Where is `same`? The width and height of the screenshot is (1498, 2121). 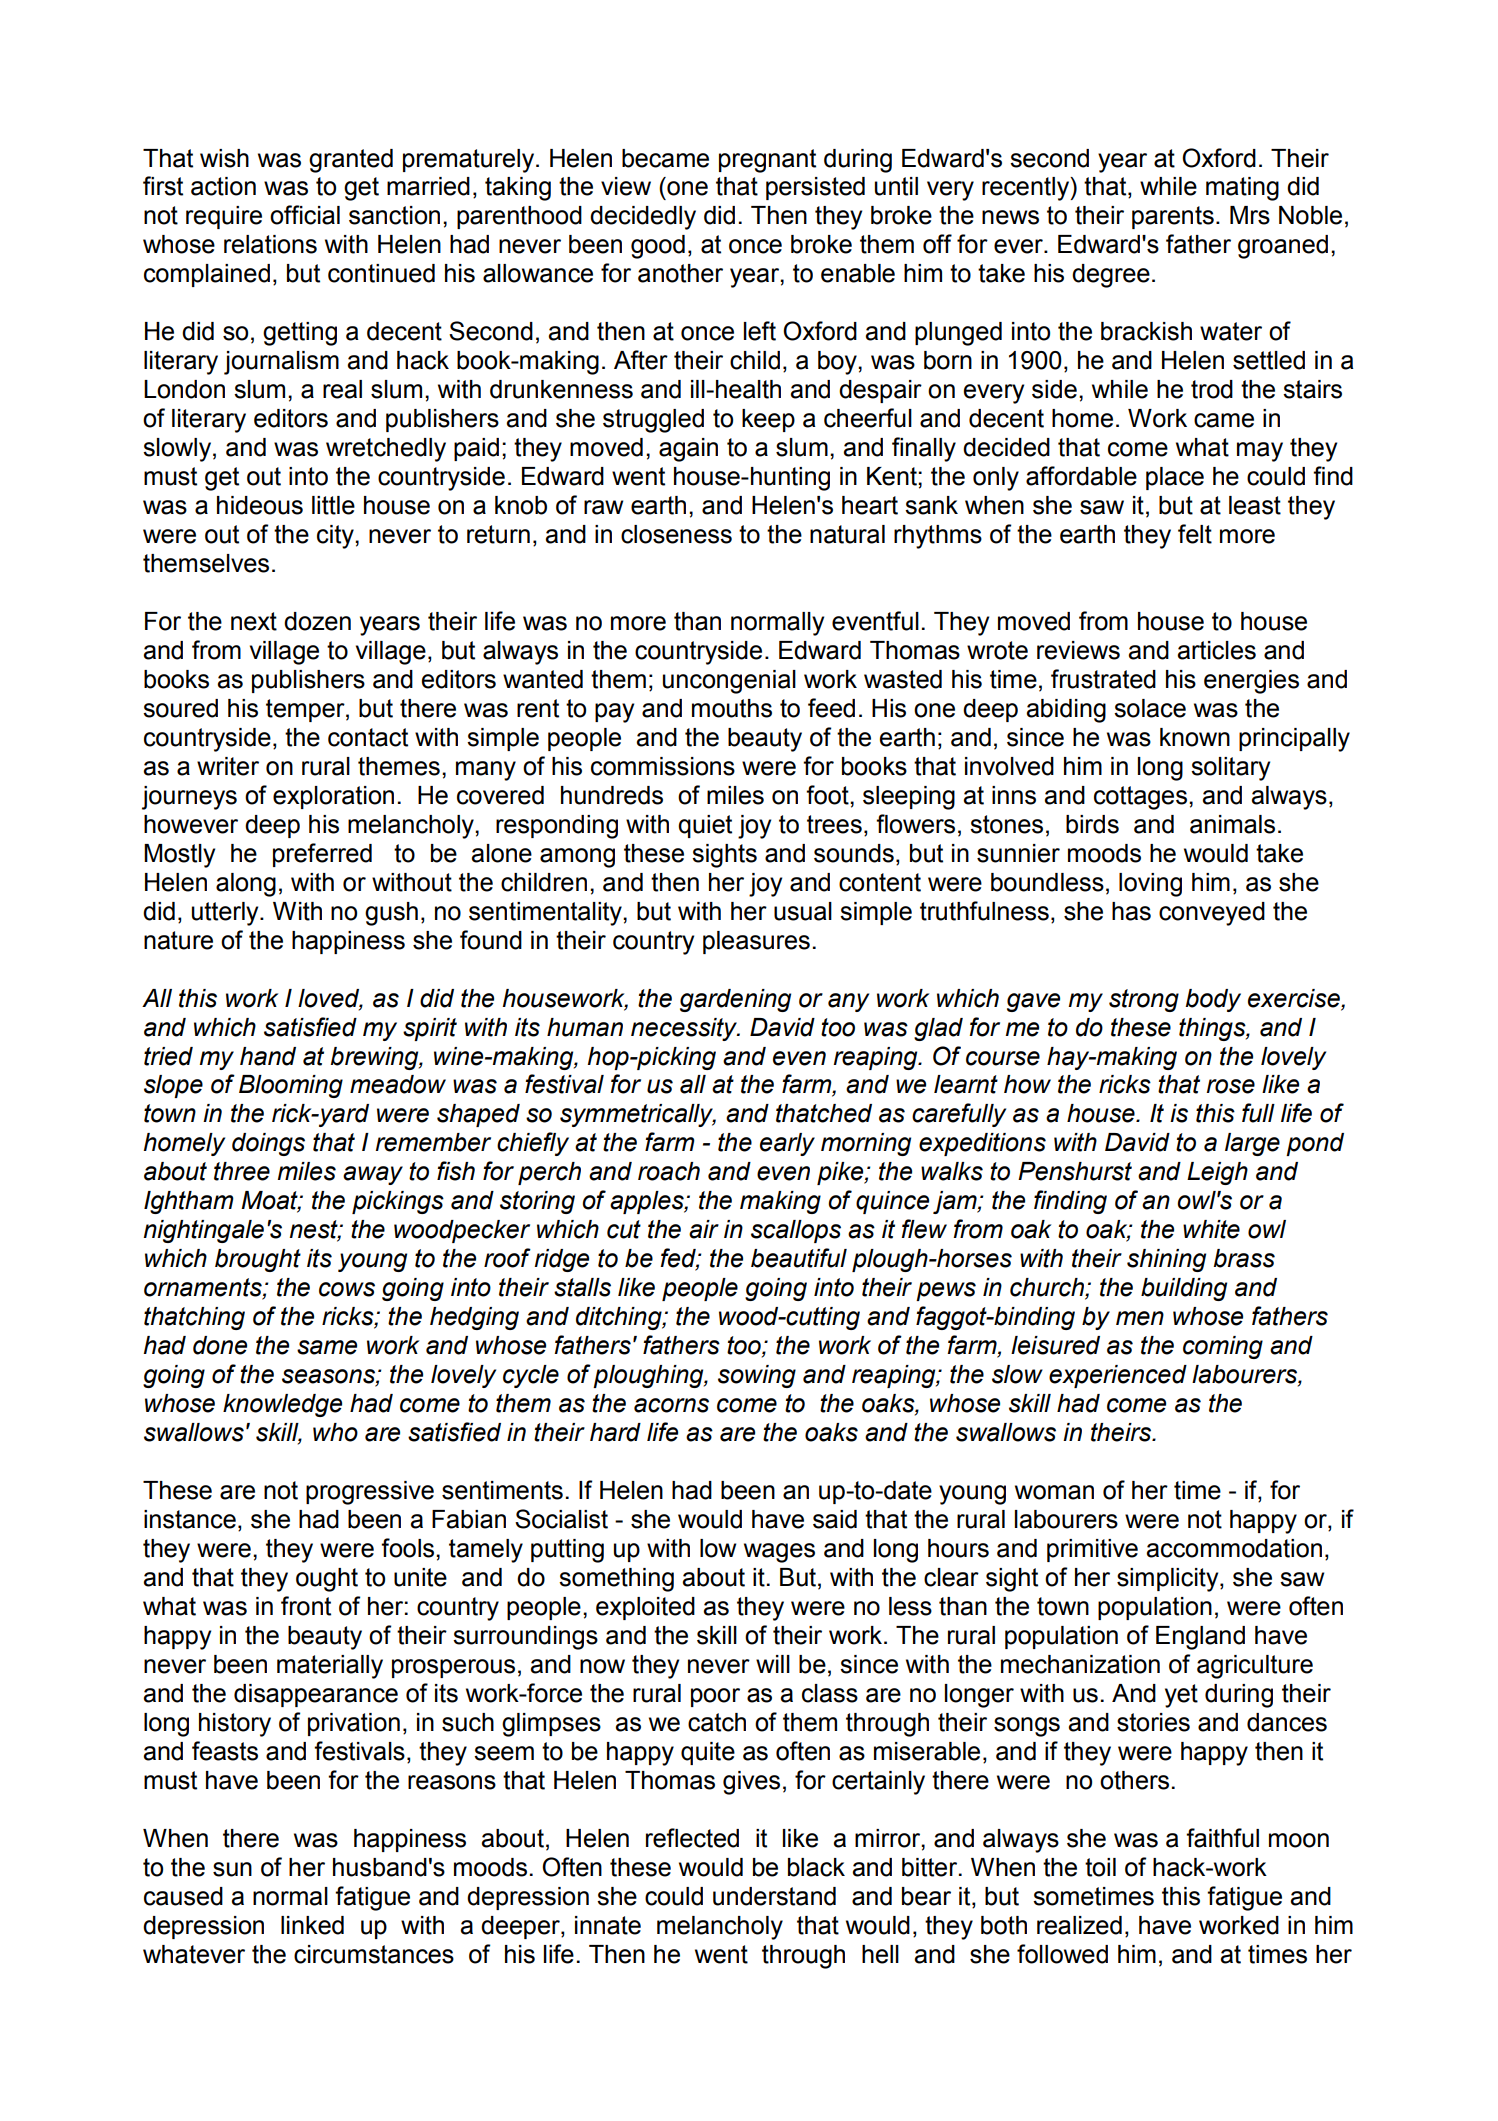 same is located at coordinates (327, 1347).
